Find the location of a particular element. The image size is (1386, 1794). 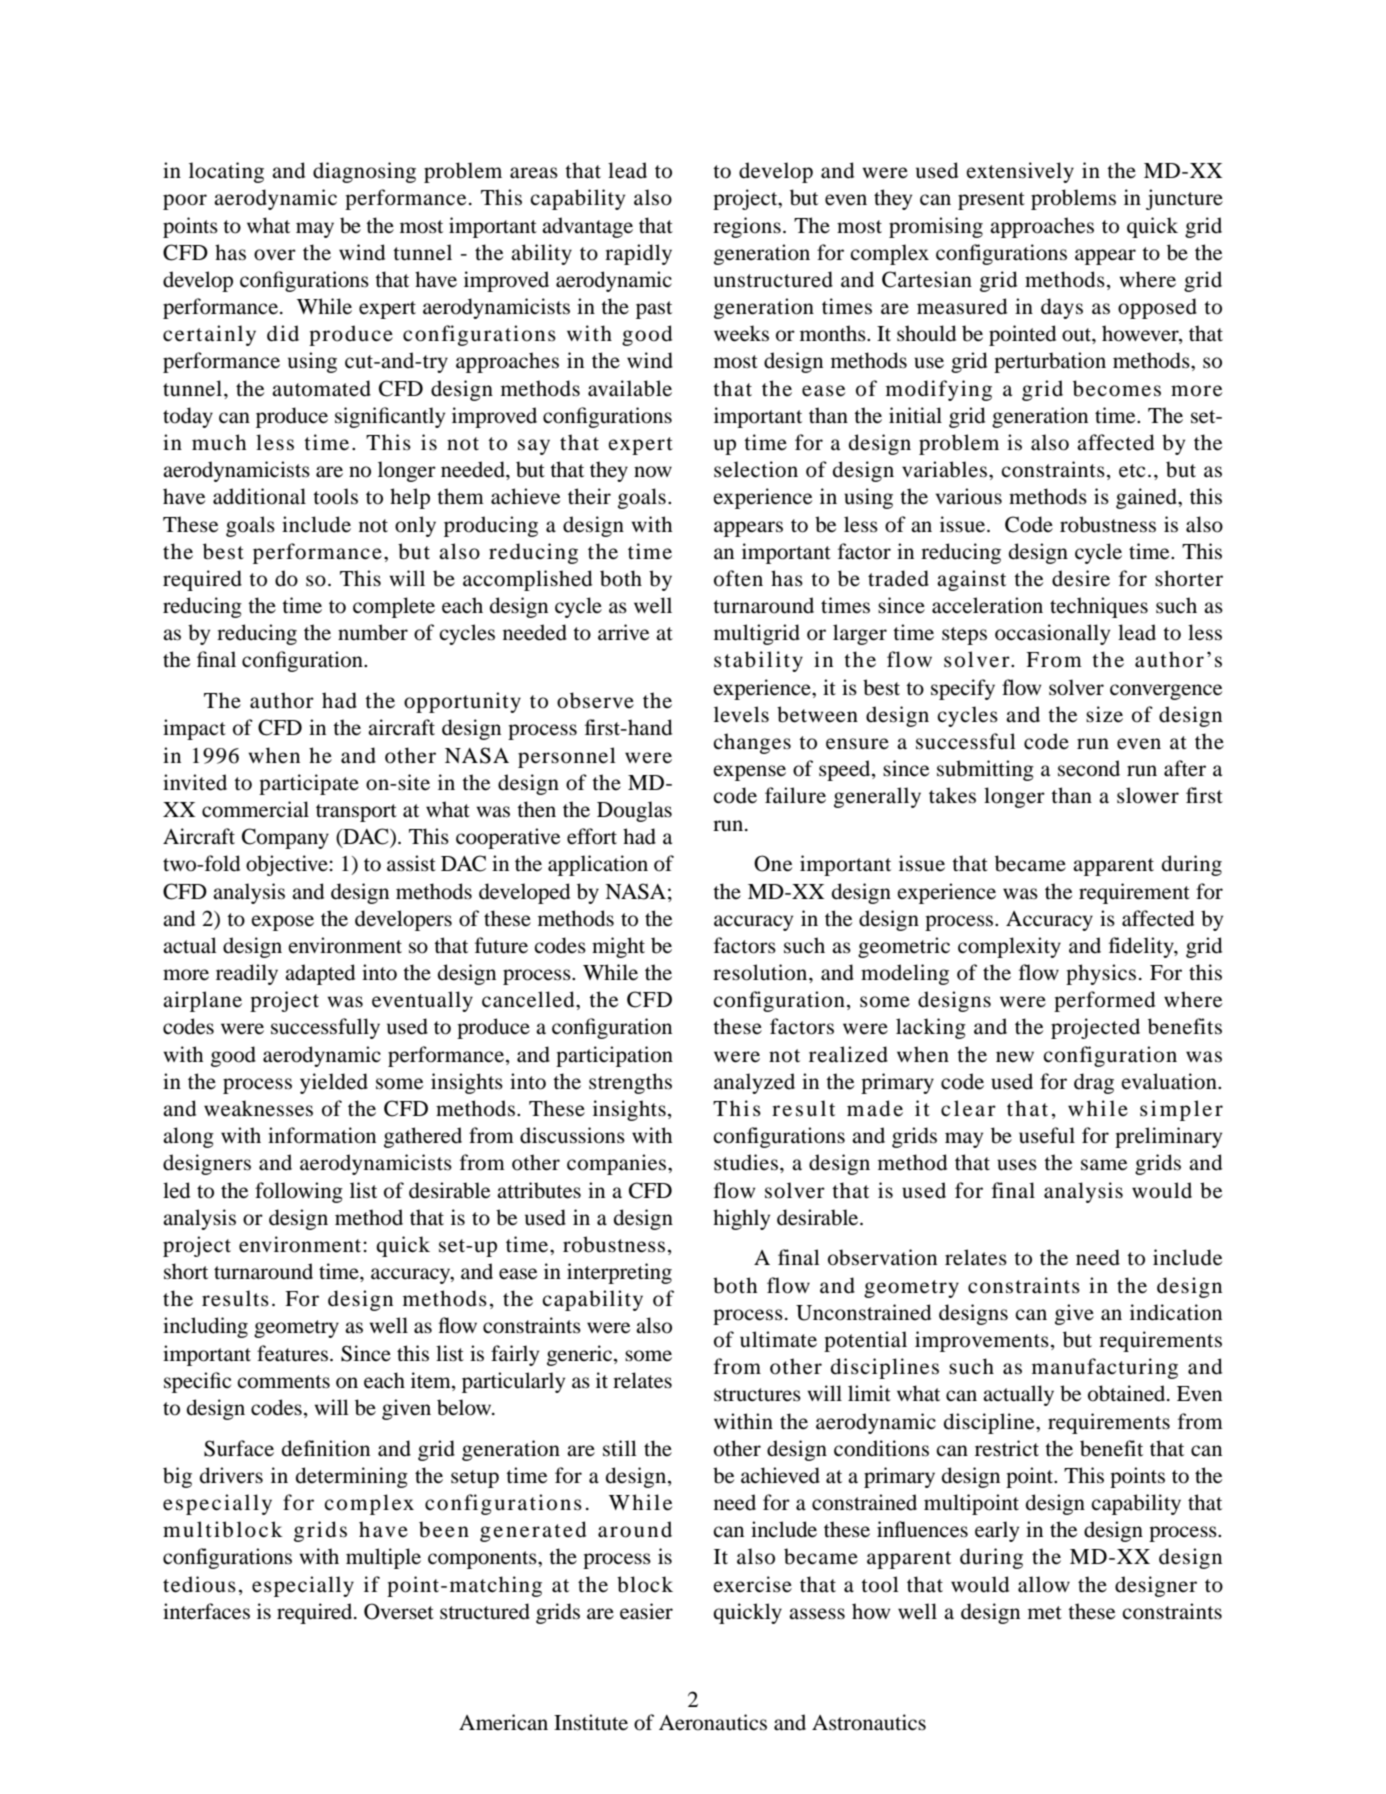

rapidly is located at coordinates (638, 254).
